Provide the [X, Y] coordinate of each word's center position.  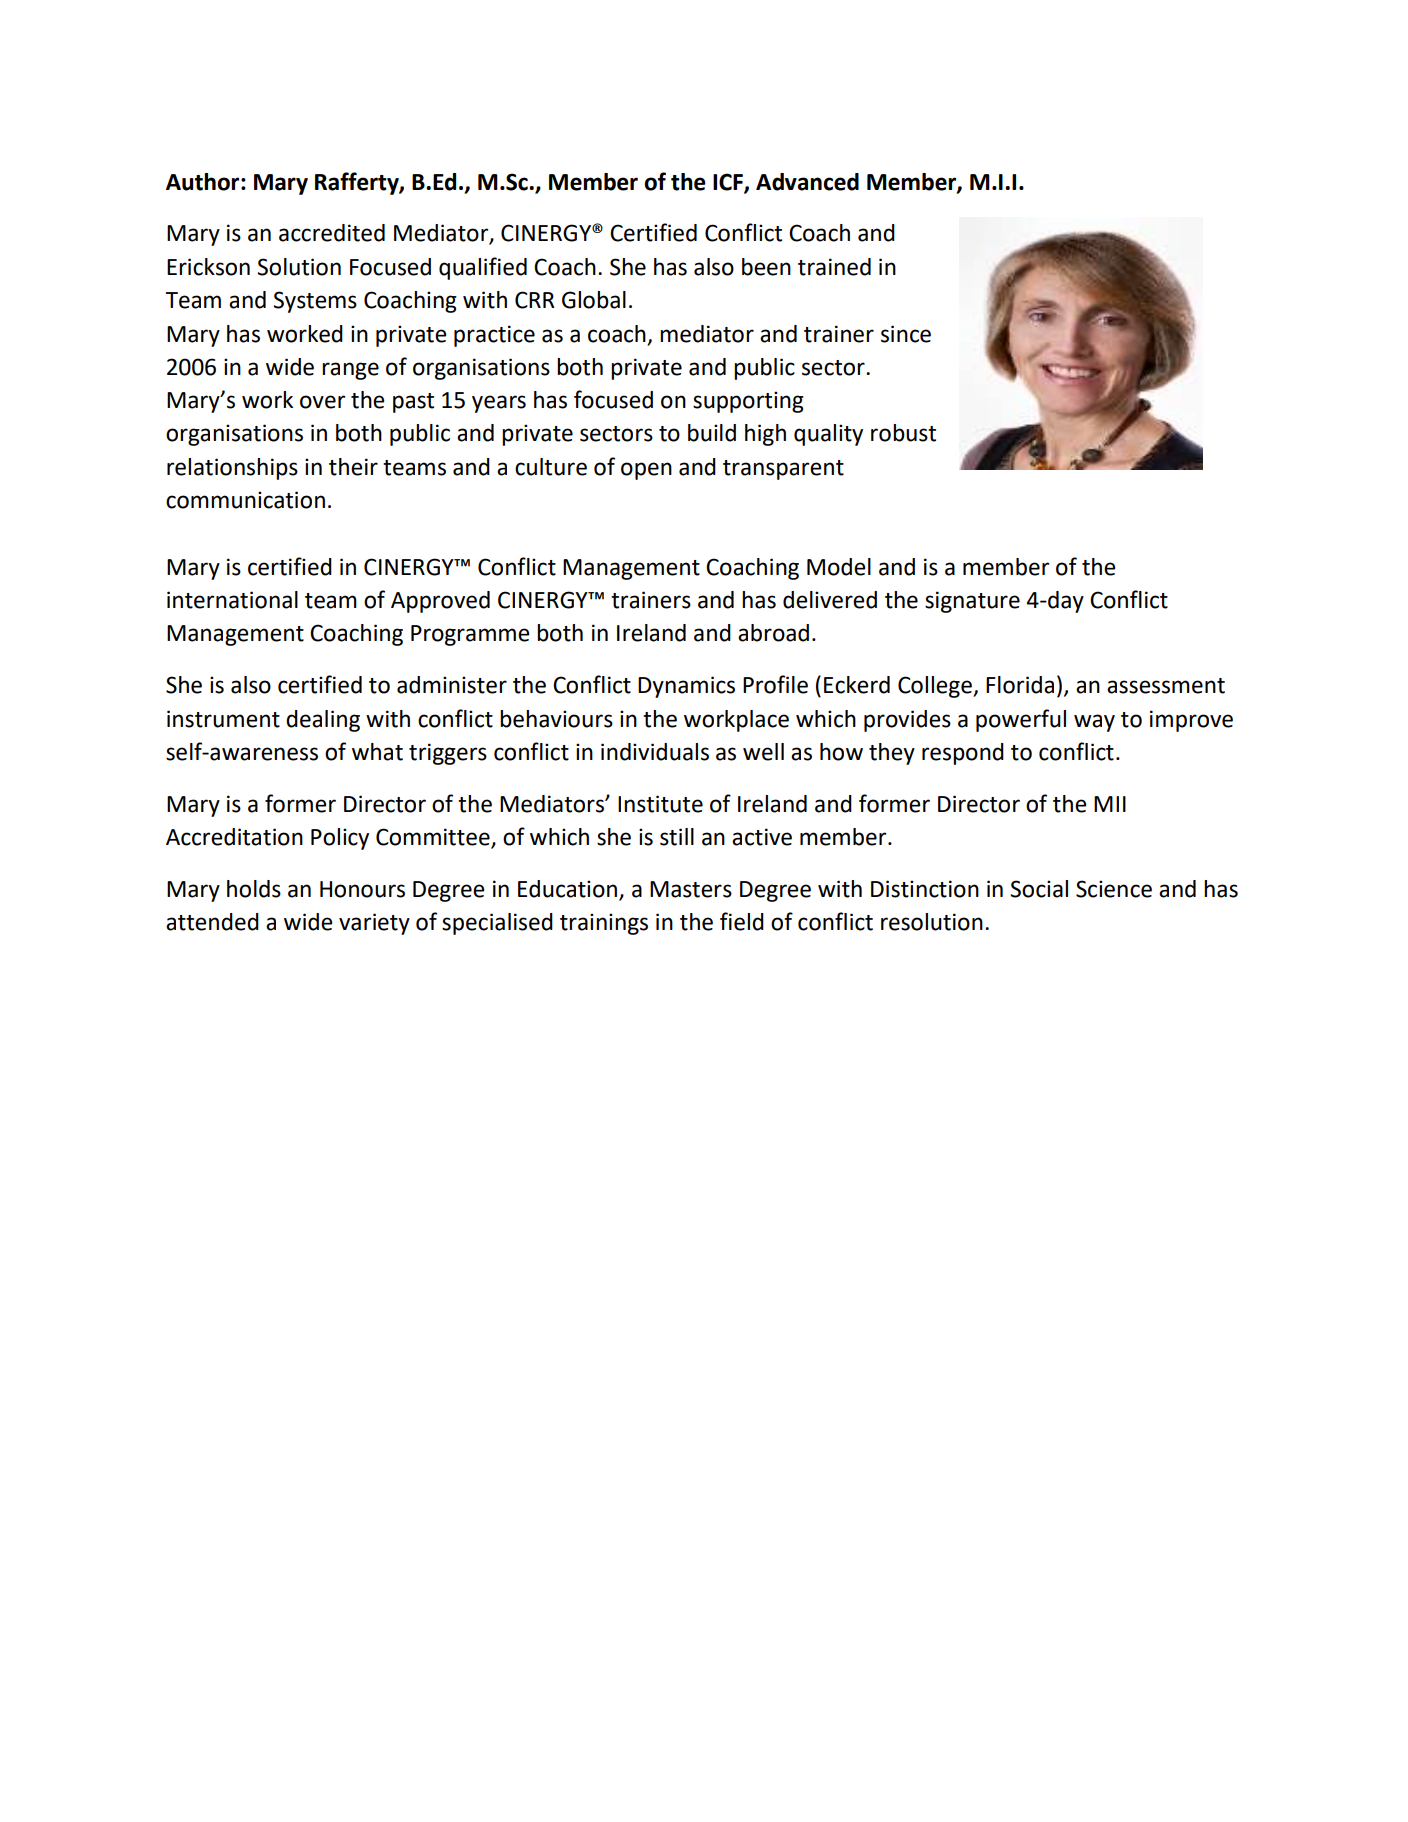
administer [452, 685]
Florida [1020, 685]
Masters [691, 889]
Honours [362, 889]
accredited [332, 233]
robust [903, 433]
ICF [729, 182]
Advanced [807, 182]
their [353, 467]
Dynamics [686, 687]
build [712, 433]
